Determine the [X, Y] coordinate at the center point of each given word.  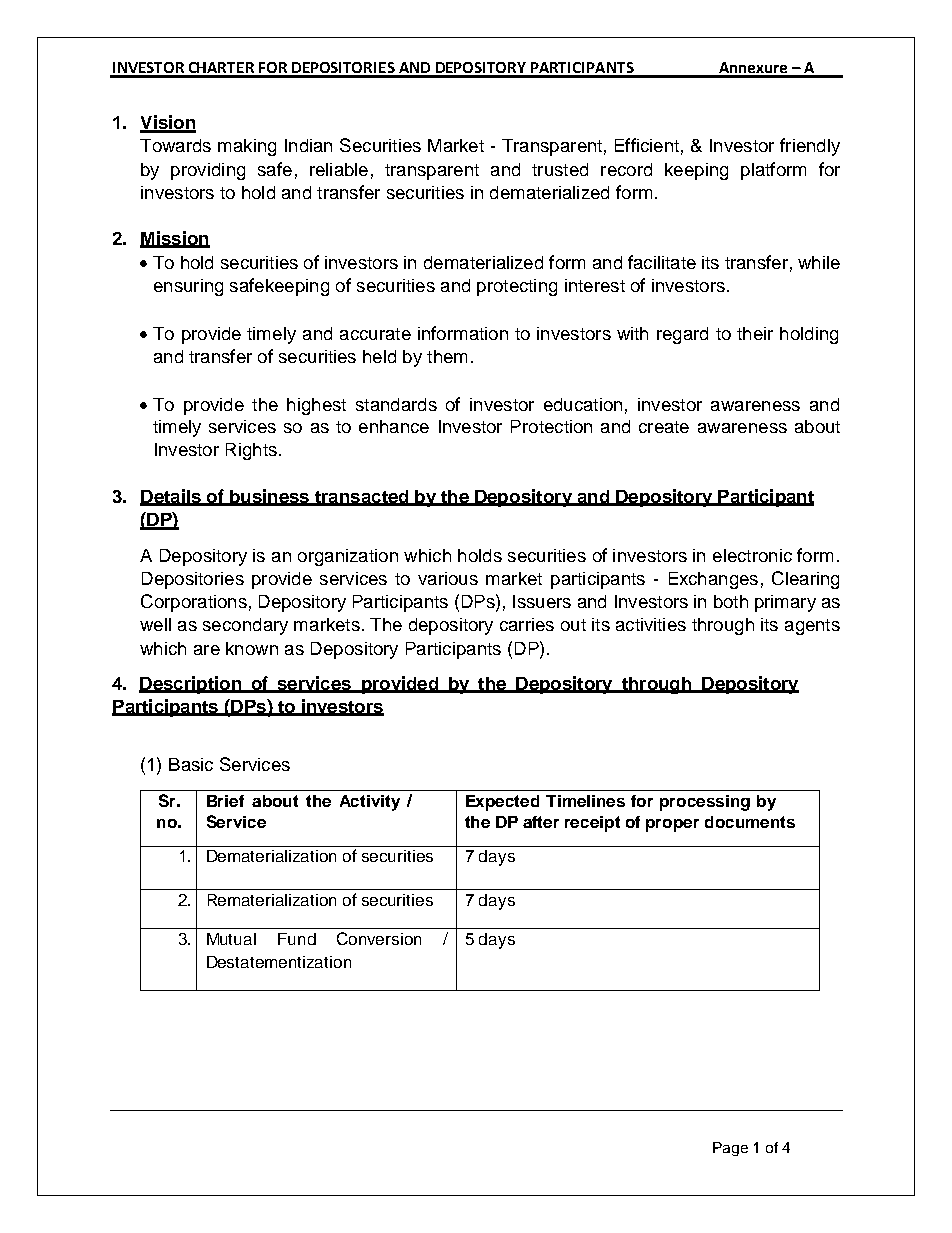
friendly [810, 147]
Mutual [231, 939]
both [731, 601]
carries [527, 624]
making [247, 147]
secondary [245, 626]
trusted [560, 169]
